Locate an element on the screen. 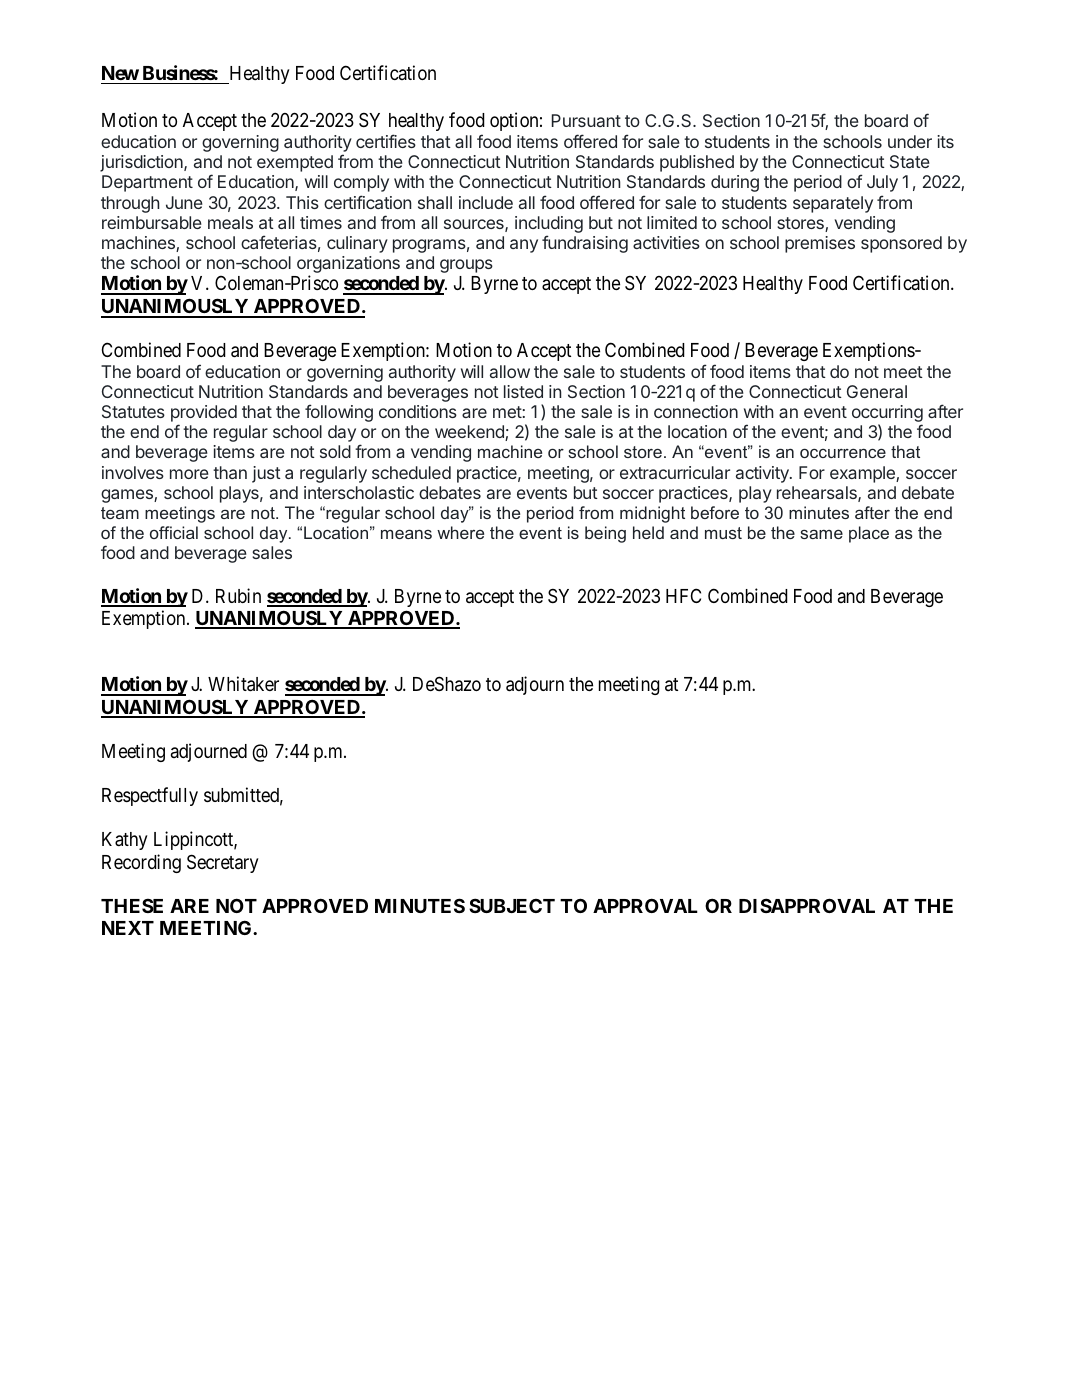 This screenshot has height=1387, width=1072. Whitaker is located at coordinates (243, 684).
